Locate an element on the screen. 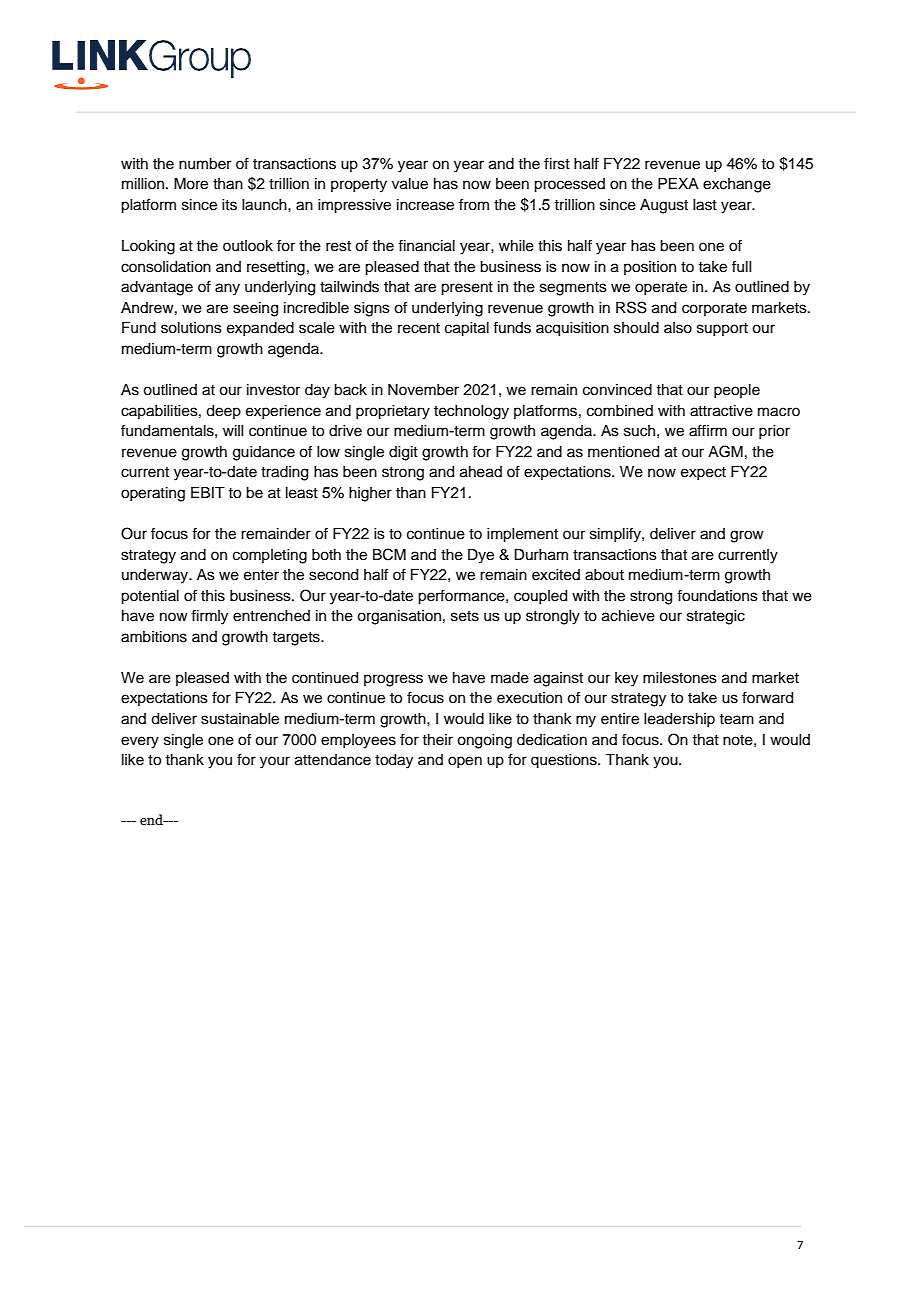 This screenshot has height=1309, width=924. guidance is located at coordinates (264, 453).
